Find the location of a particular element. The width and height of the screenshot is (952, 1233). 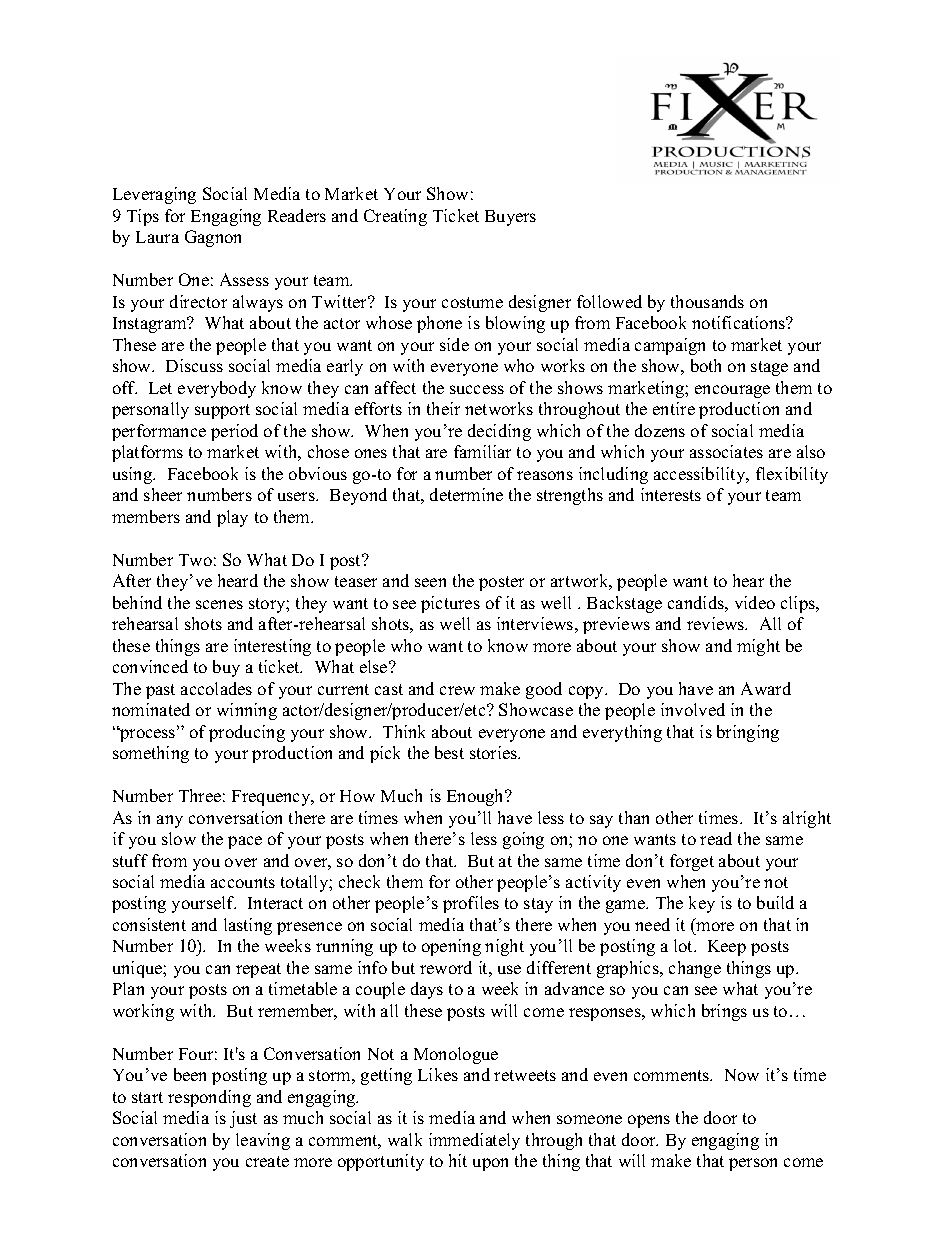

hit is located at coordinates (458, 1160).
